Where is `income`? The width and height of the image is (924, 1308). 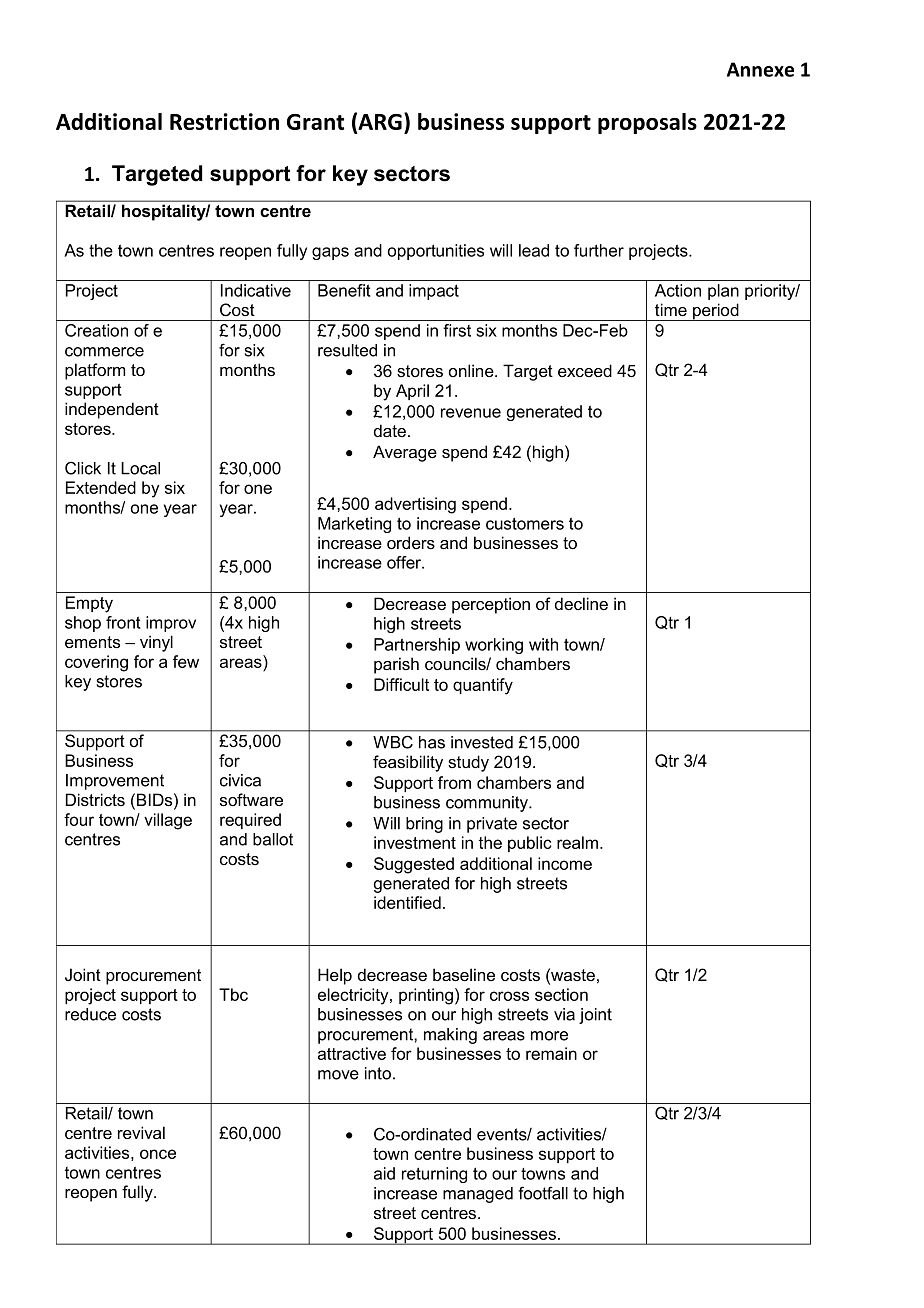
income is located at coordinates (565, 863).
